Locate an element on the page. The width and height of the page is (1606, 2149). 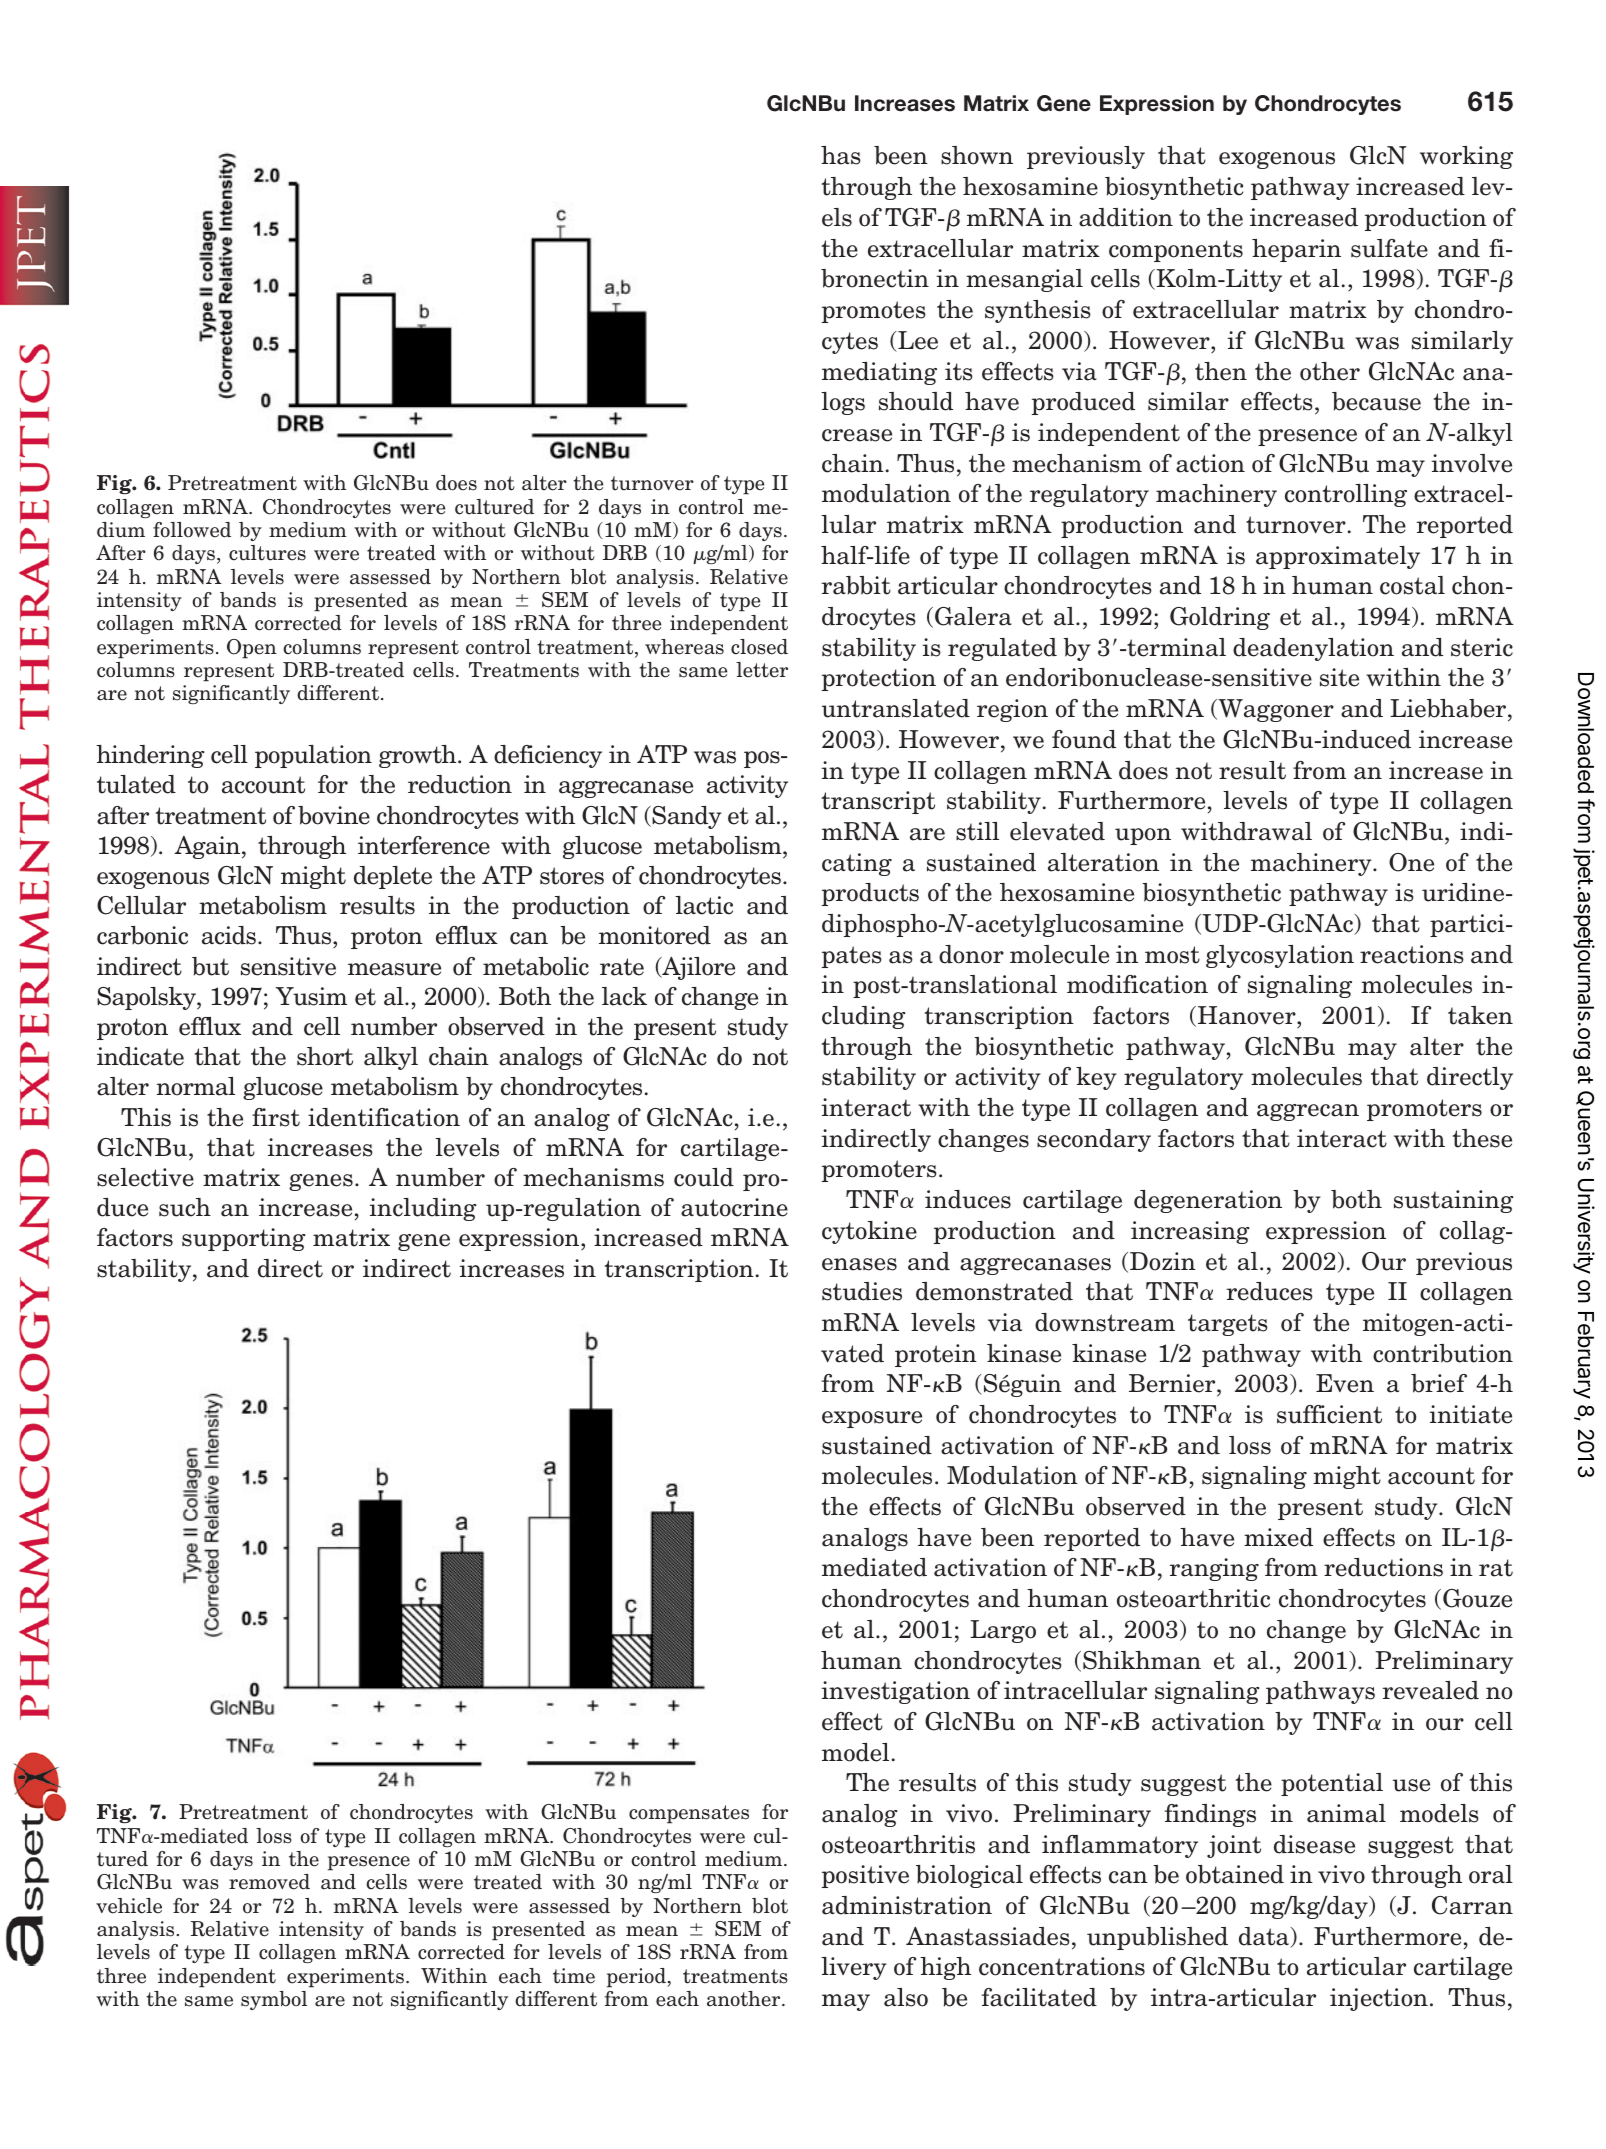
symbol is located at coordinates (274, 2000).
